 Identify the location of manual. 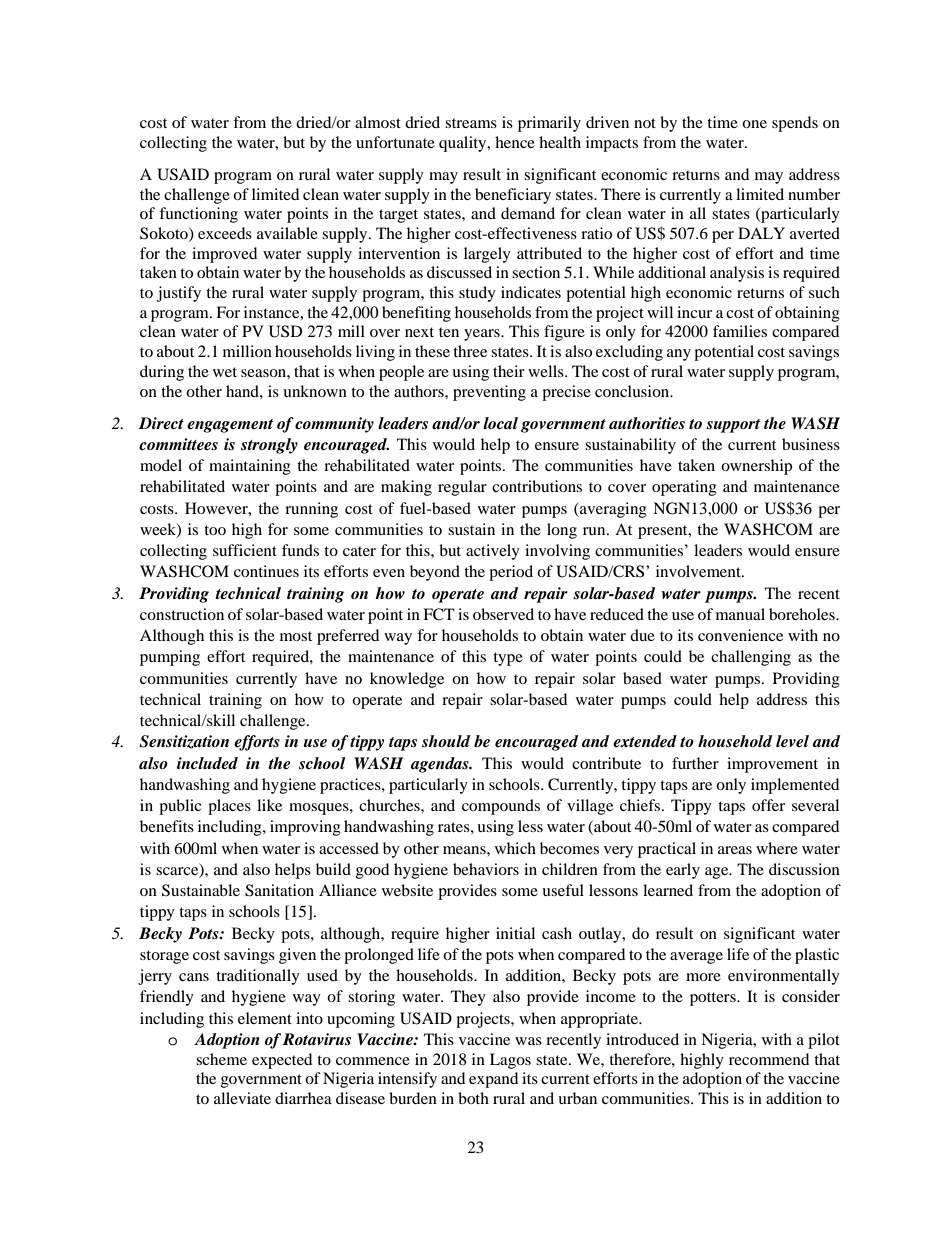
(740, 614).
